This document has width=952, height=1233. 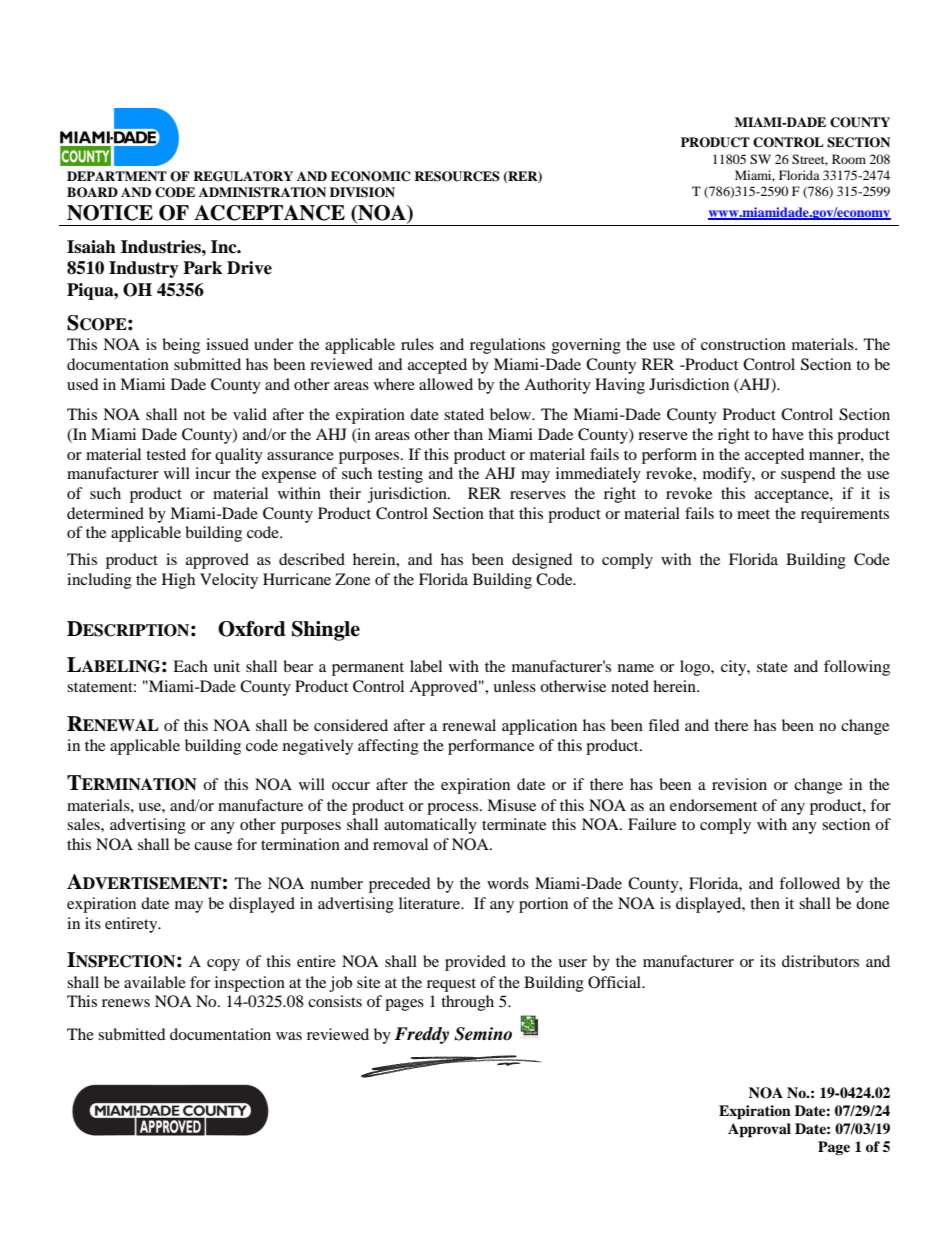 I want to click on designed, so click(x=542, y=561).
